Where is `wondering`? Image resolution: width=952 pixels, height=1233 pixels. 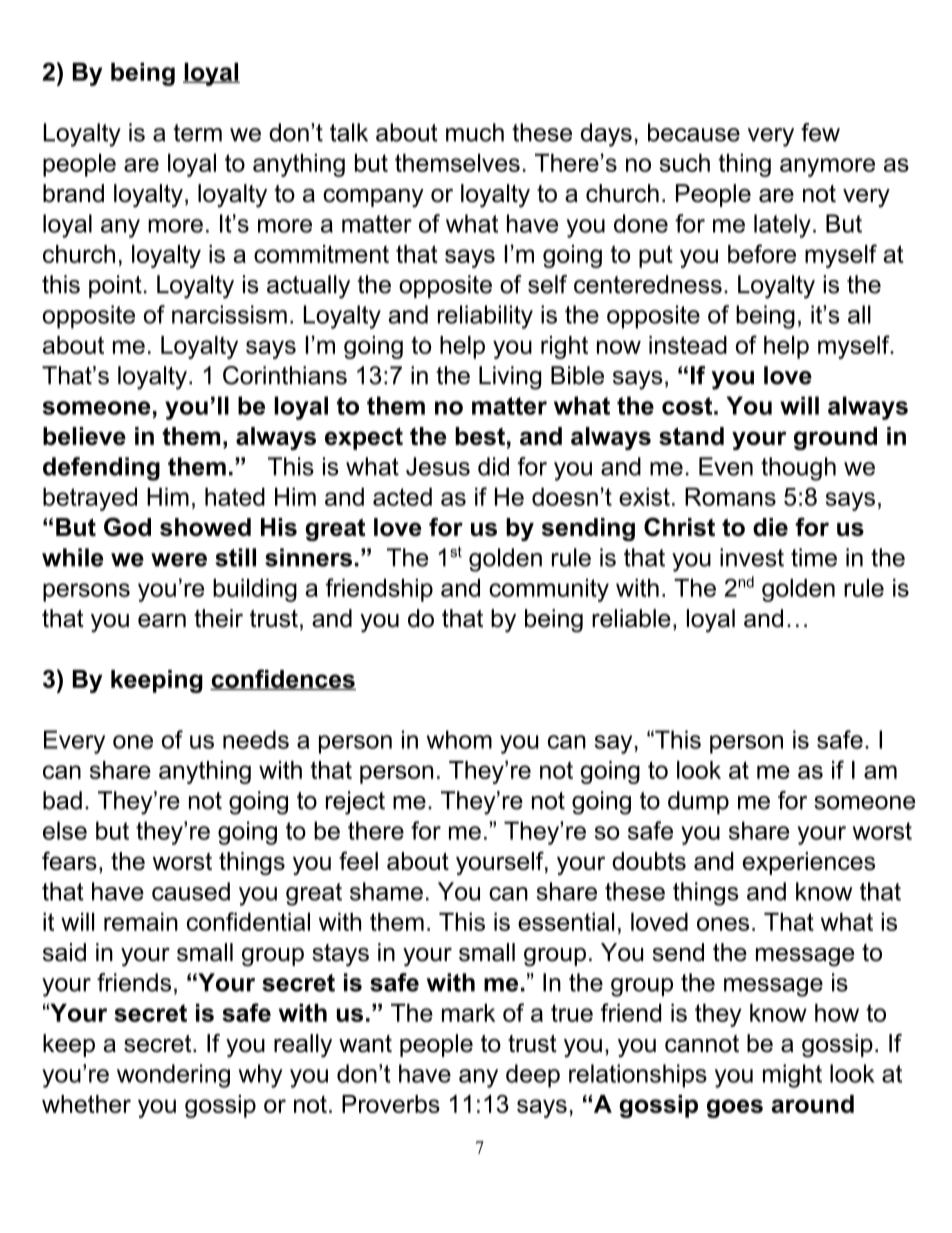 wondering is located at coordinates (173, 1076).
